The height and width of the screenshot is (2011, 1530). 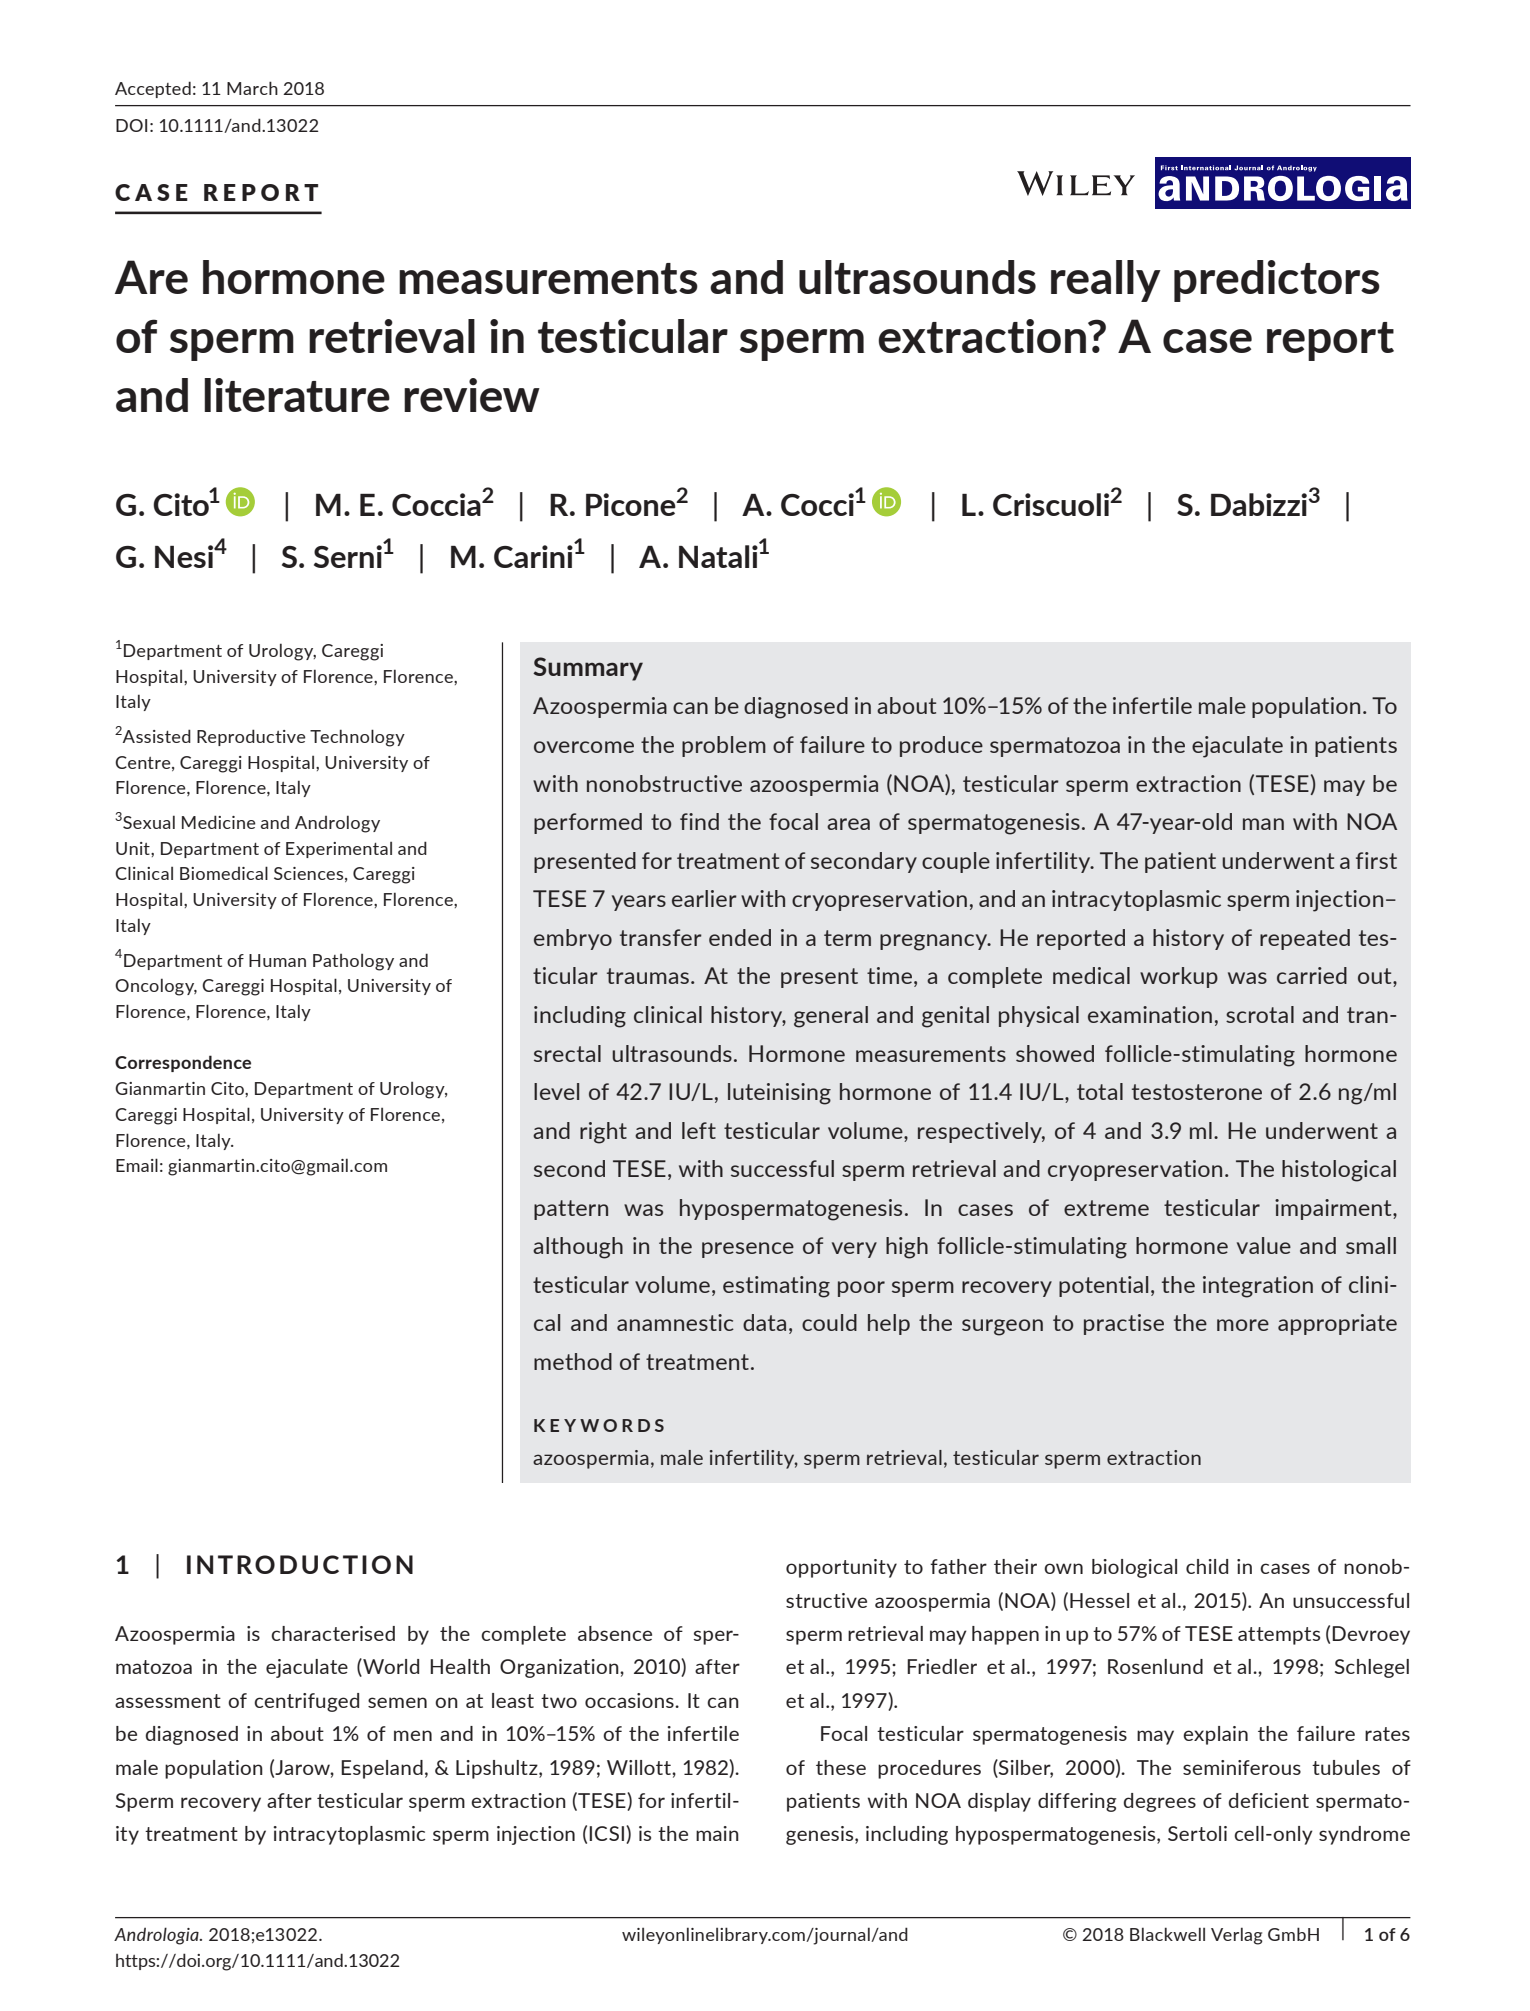 What do you see at coordinates (252, 88) in the screenshot?
I see `March` at bounding box center [252, 88].
